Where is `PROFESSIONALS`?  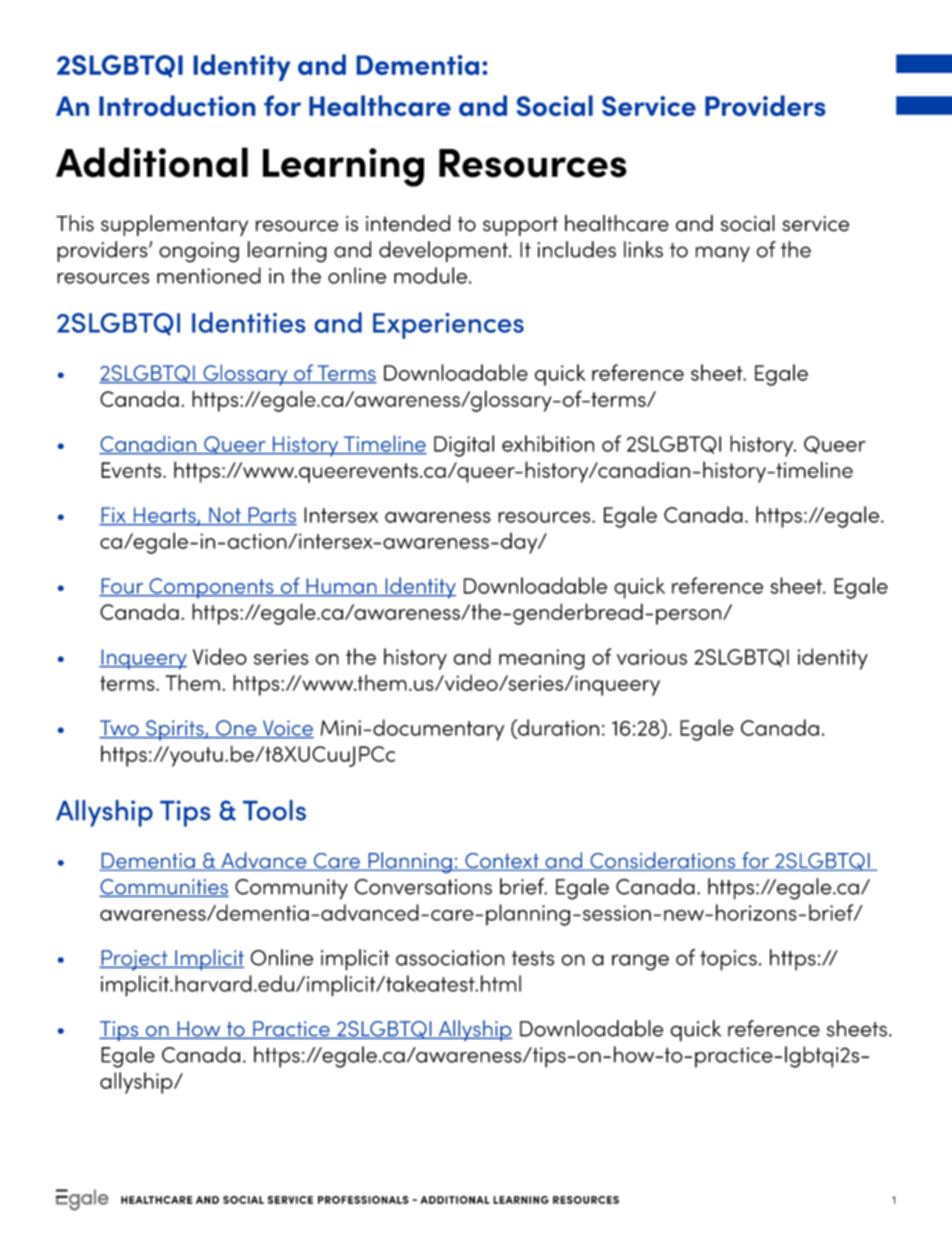 PROFESSIONALS is located at coordinates (363, 1200).
